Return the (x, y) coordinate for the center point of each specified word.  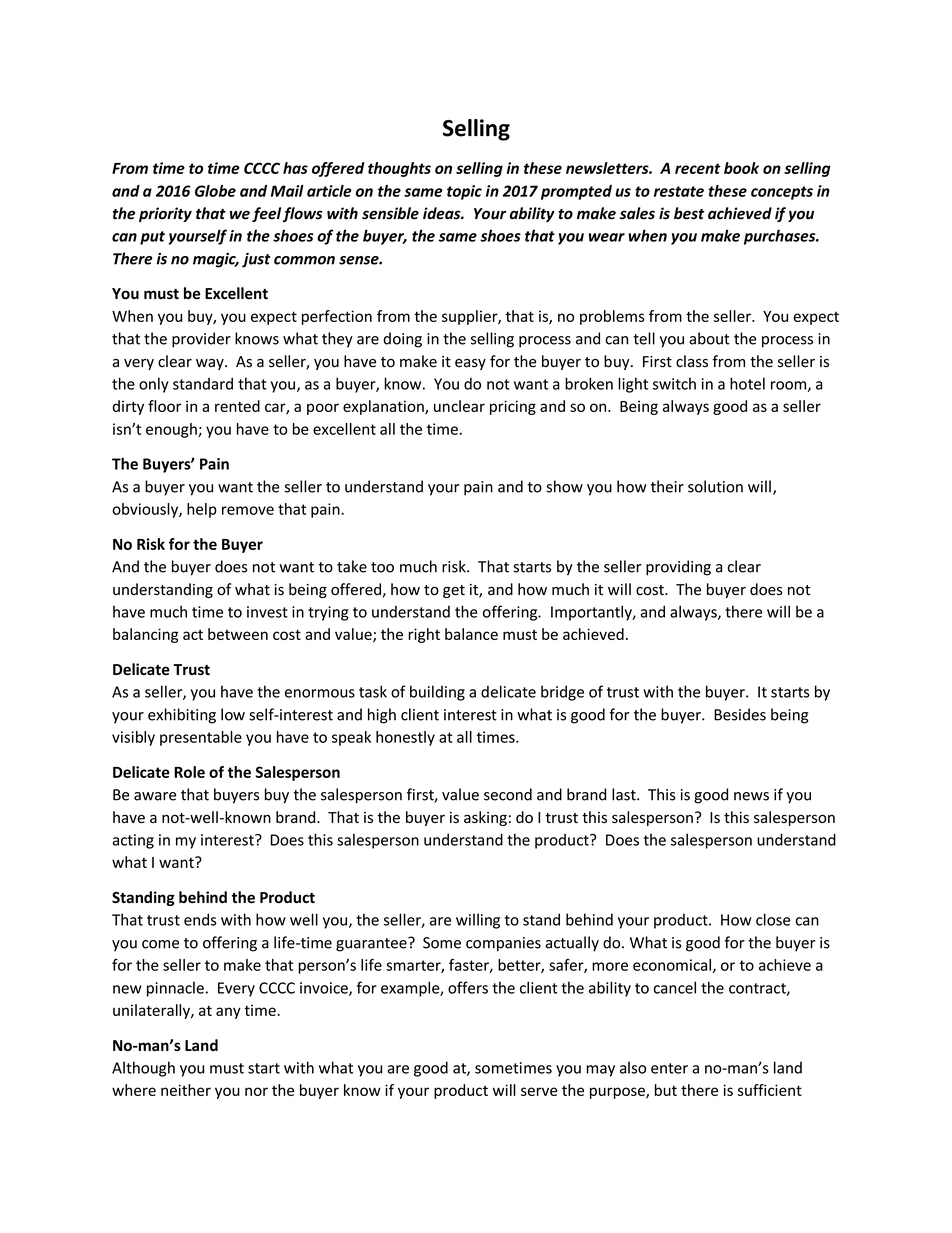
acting (133, 841)
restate (679, 191)
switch (674, 384)
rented (237, 406)
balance (471, 634)
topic (464, 192)
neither (186, 1090)
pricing (513, 407)
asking (485, 818)
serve (539, 1091)
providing (678, 568)
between (238, 634)
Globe (215, 191)
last (625, 794)
